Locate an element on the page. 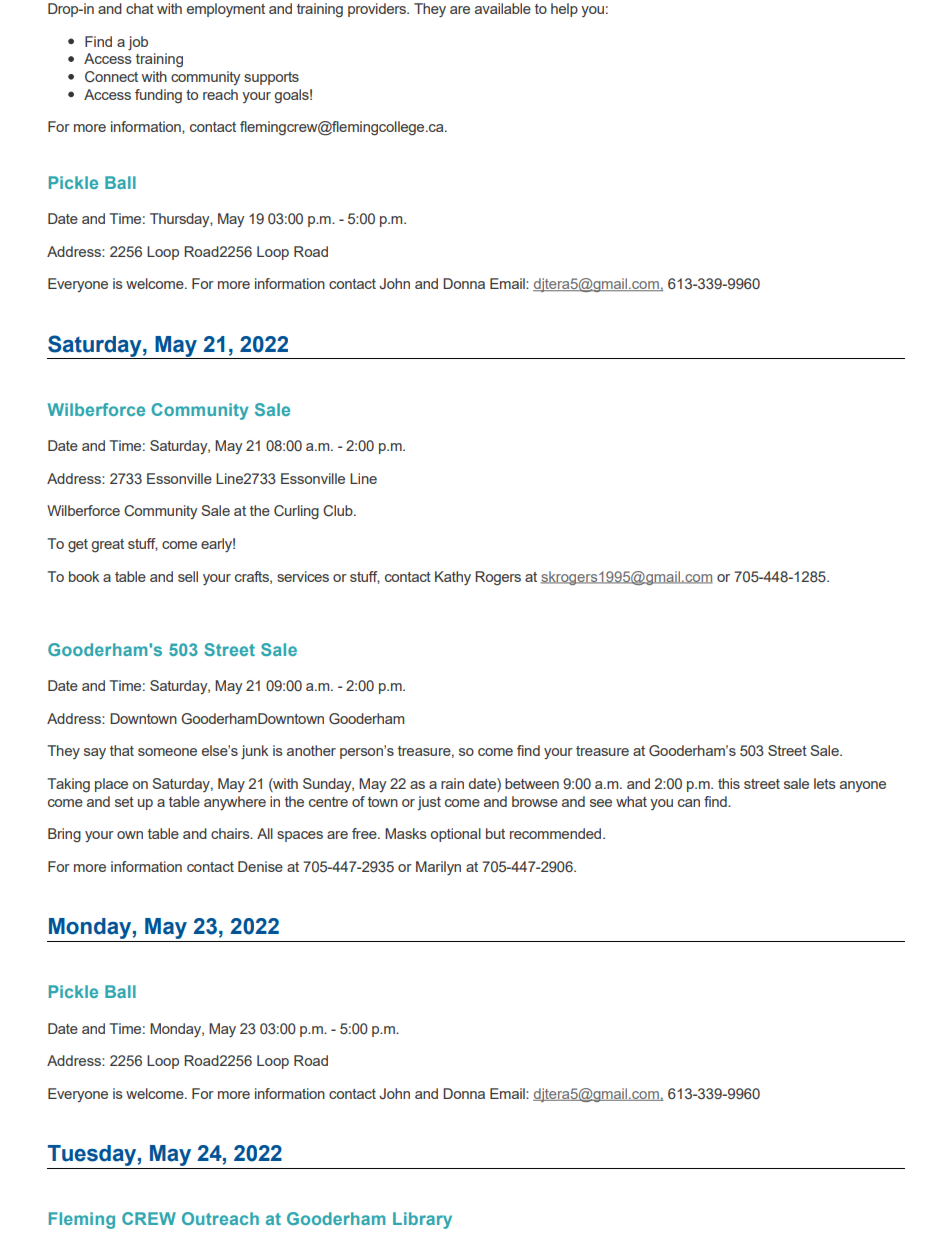 Image resolution: width=952 pixels, height=1233 pixels. Marilyn is located at coordinates (438, 868).
